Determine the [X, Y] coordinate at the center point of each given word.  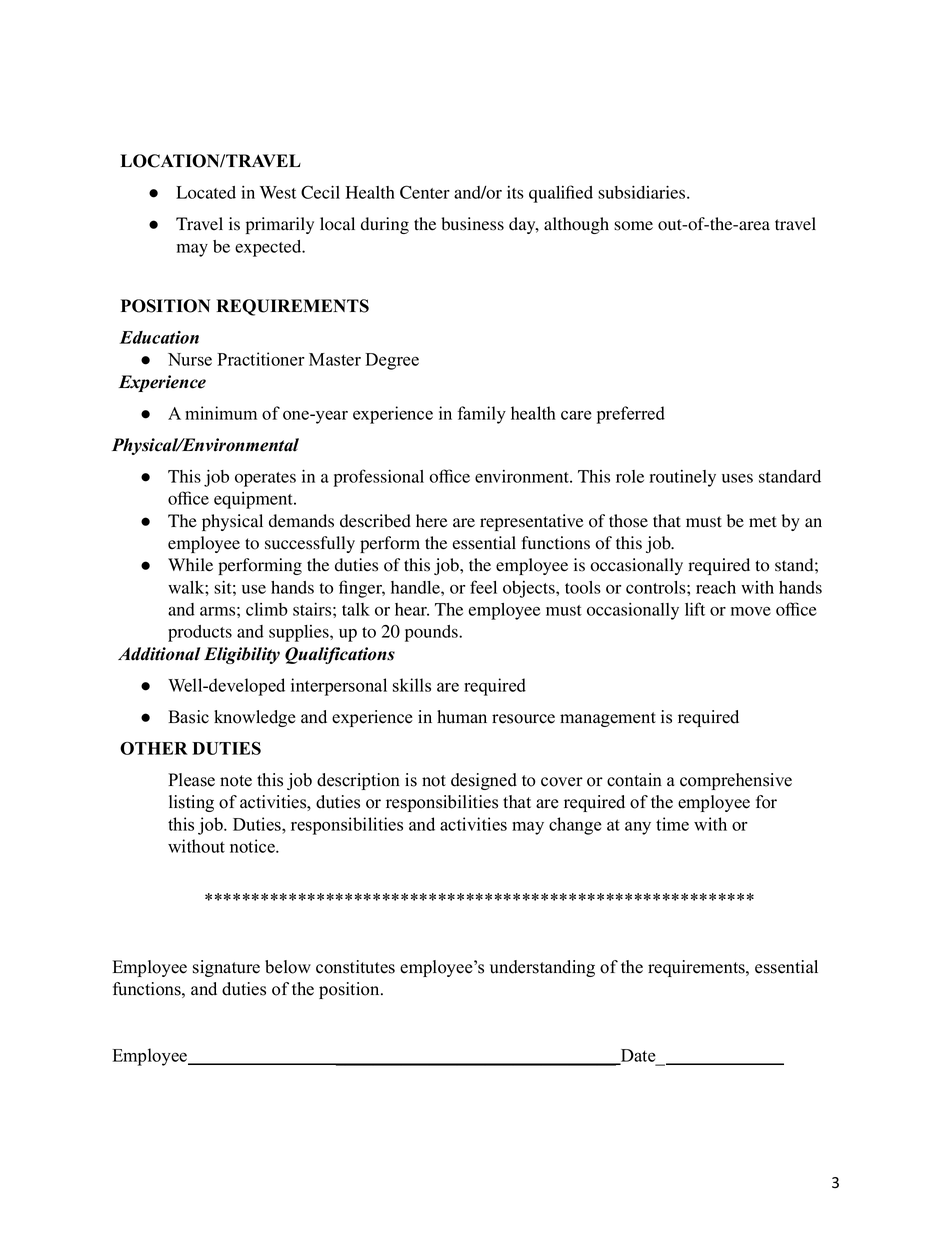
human [462, 717]
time [672, 824]
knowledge [255, 718]
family [482, 415]
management [608, 719]
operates [265, 479]
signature [226, 968]
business [472, 224]
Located [206, 192]
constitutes [355, 967]
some [633, 226]
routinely [682, 478]
